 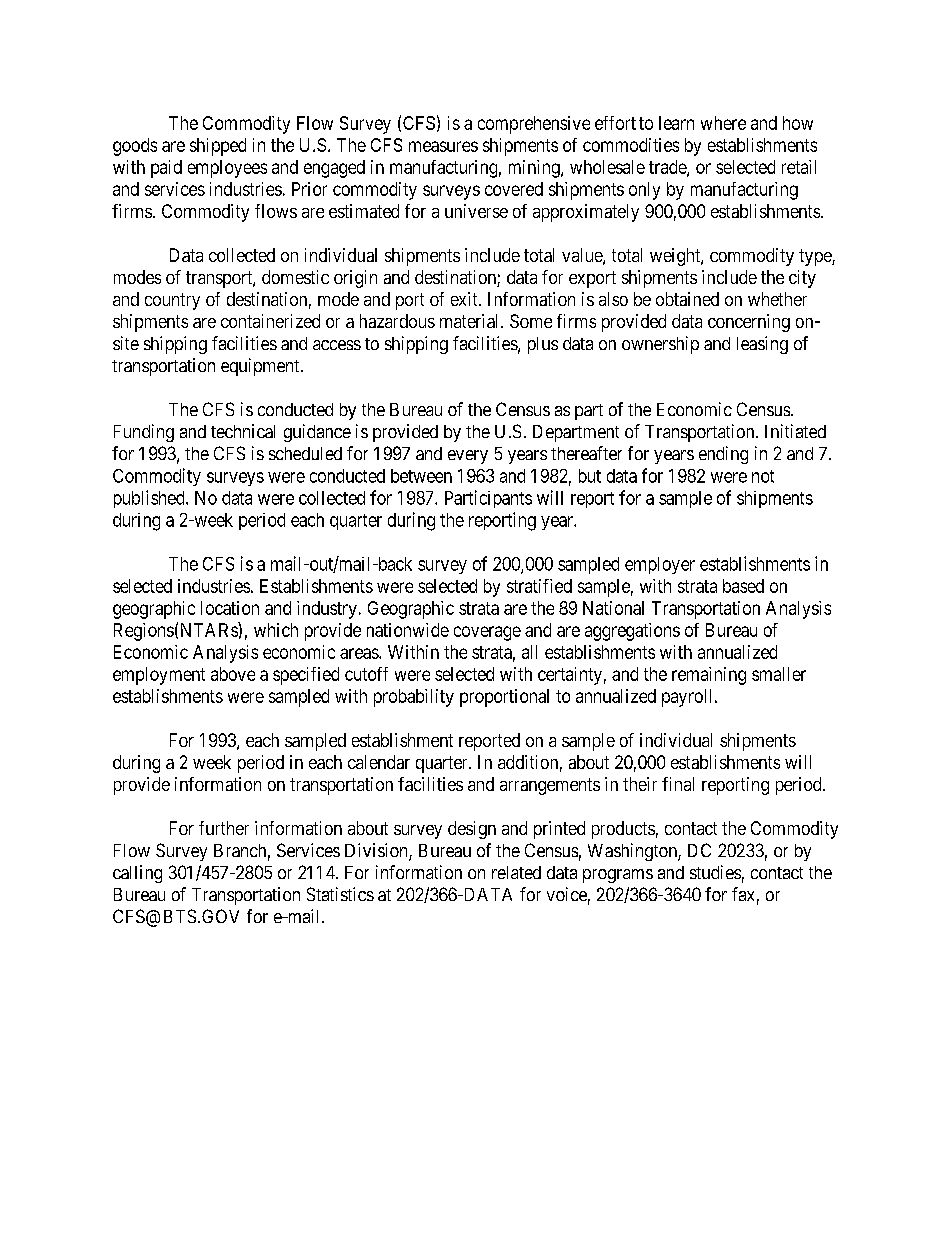 I want to click on not, so click(x=763, y=476).
